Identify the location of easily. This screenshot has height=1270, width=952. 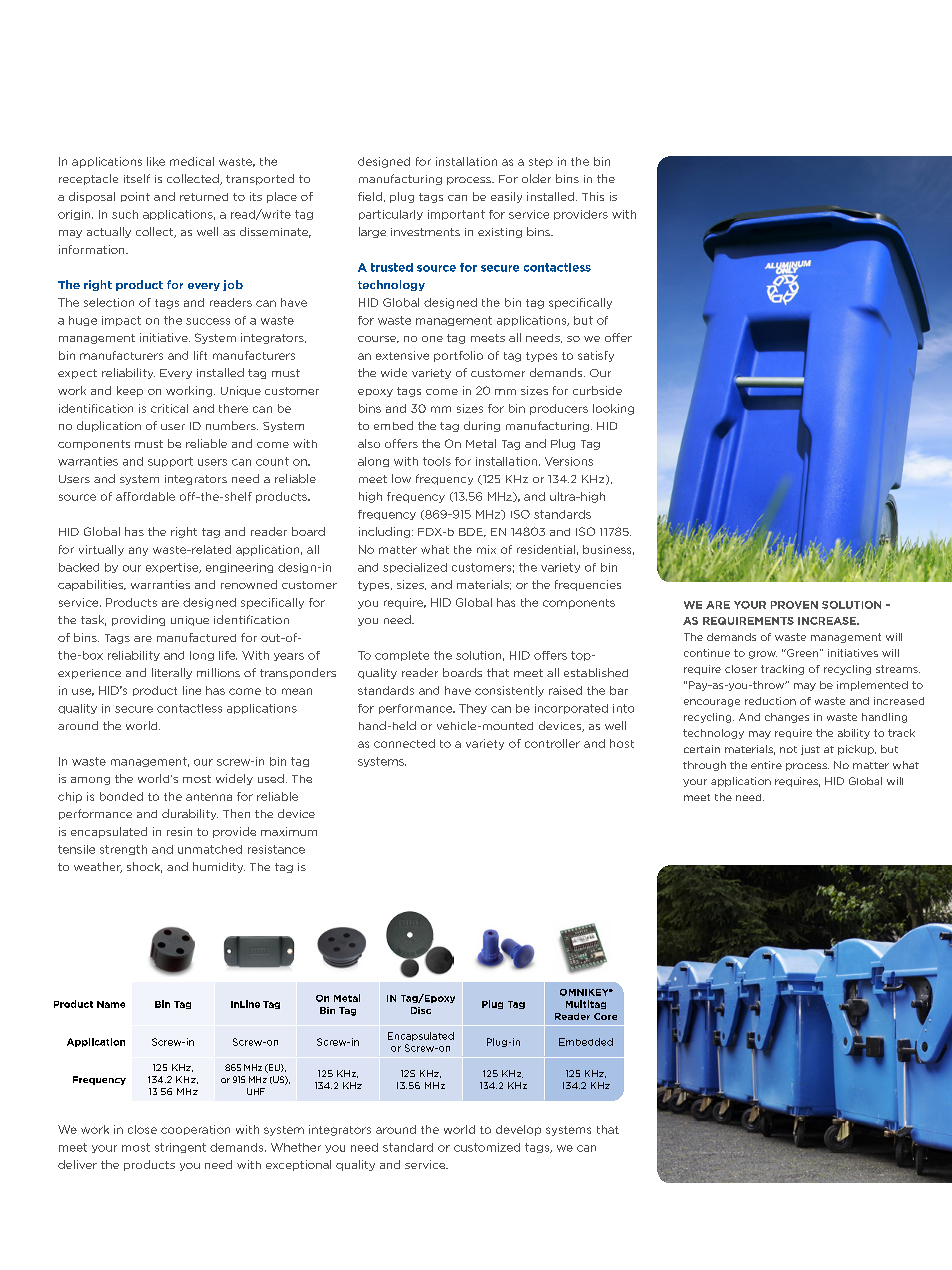
(506, 197).
